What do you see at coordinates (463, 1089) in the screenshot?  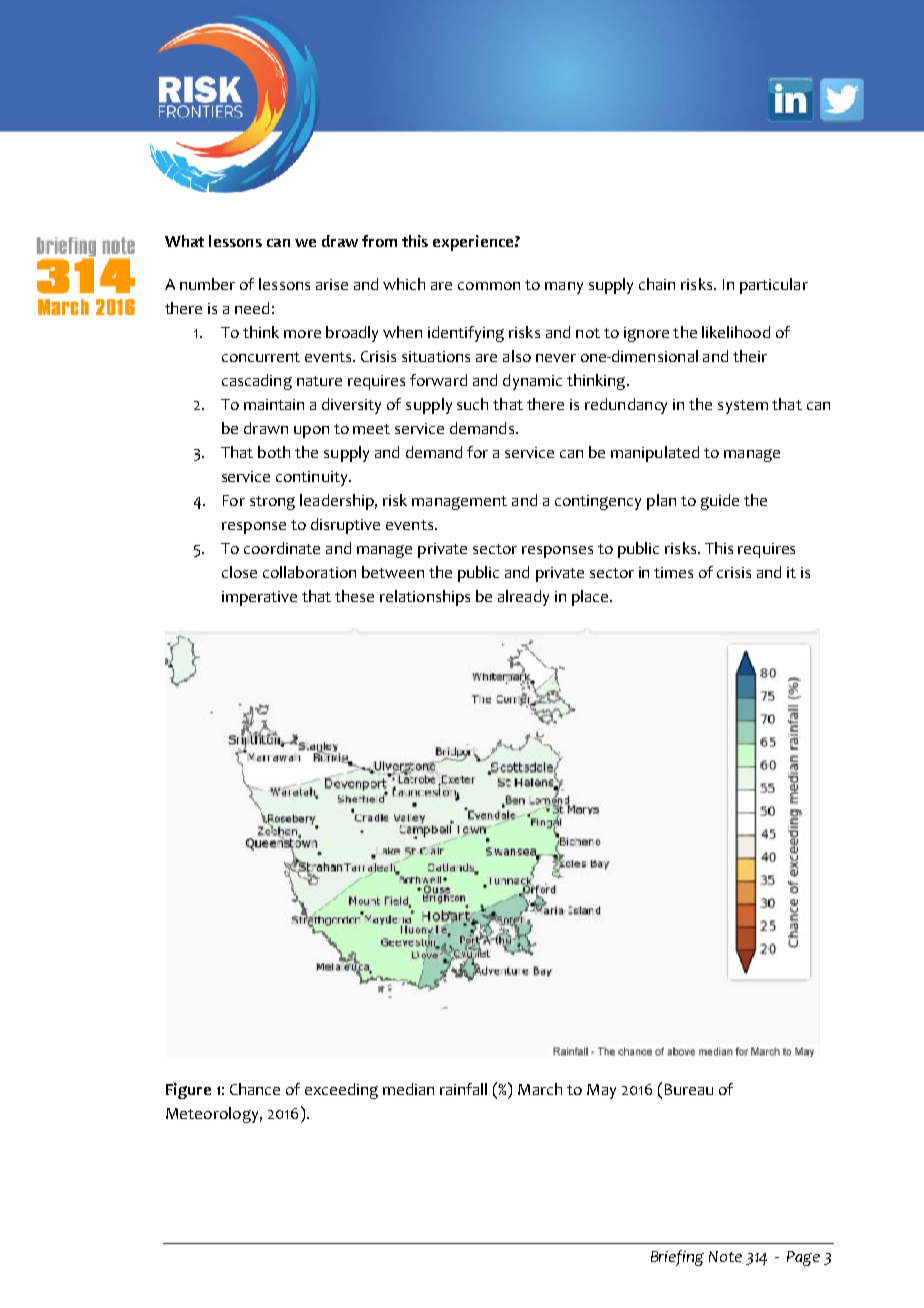 I see `rainfall` at bounding box center [463, 1089].
